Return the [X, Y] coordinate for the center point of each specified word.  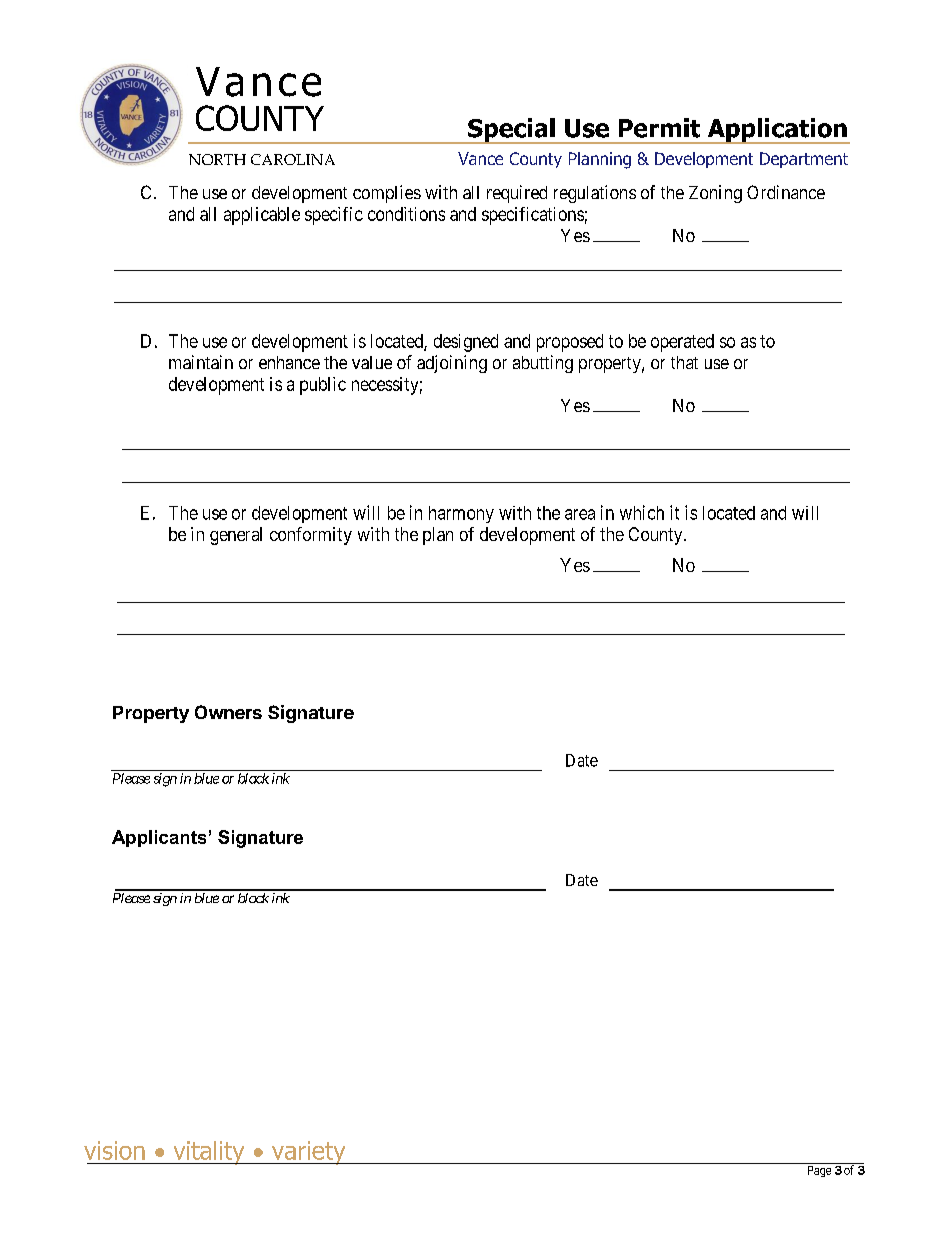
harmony [461, 514]
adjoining [452, 364]
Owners [228, 712]
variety [308, 1153]
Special [511, 131]
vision [114, 1150]
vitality [209, 1153]
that [684, 362]
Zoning [715, 194]
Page [819, 1171]
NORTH [217, 159]
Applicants [159, 838]
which [642, 512]
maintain [201, 362]
